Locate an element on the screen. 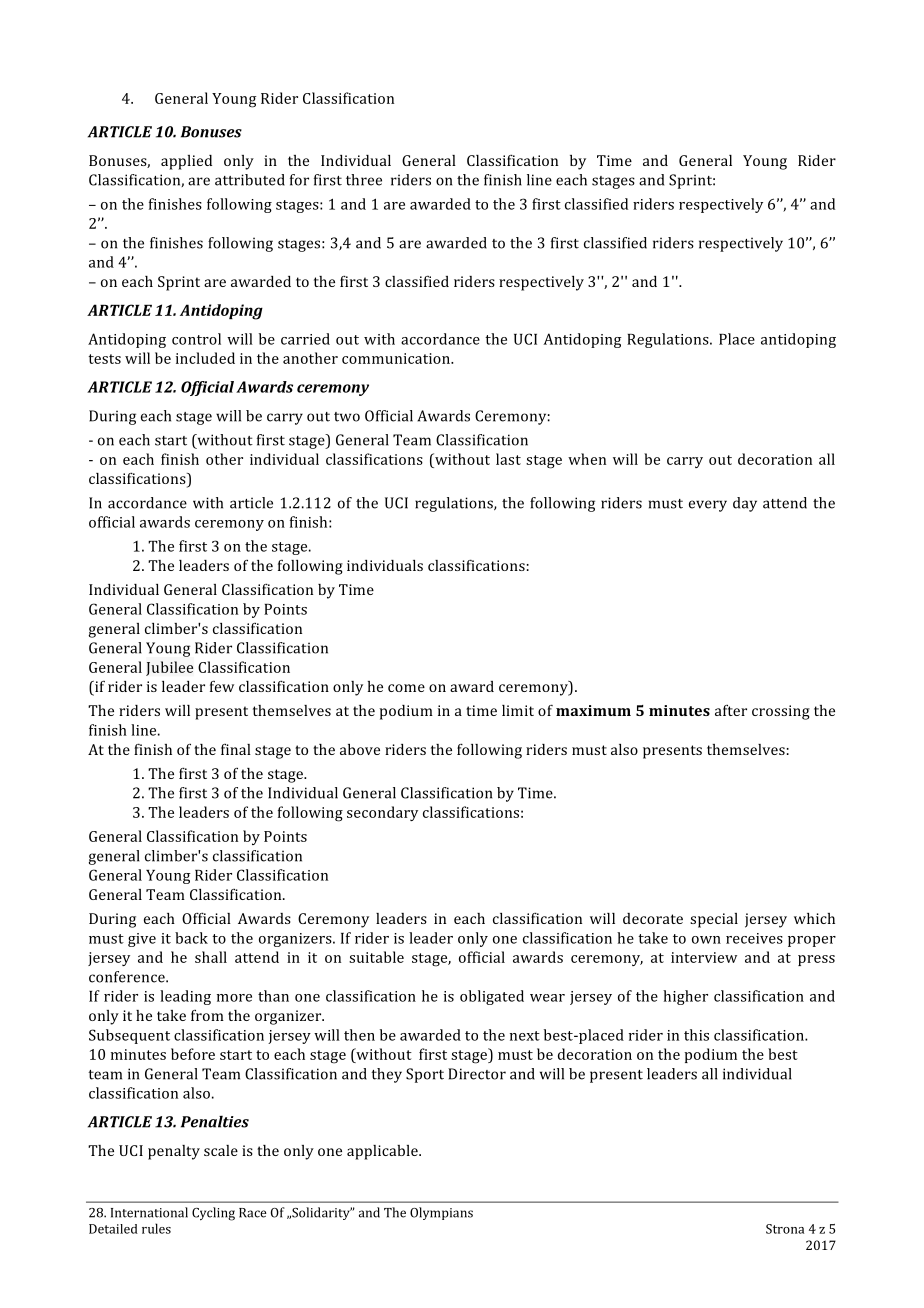 The width and height of the screenshot is (924, 1308). Olympians is located at coordinates (441, 1213).
